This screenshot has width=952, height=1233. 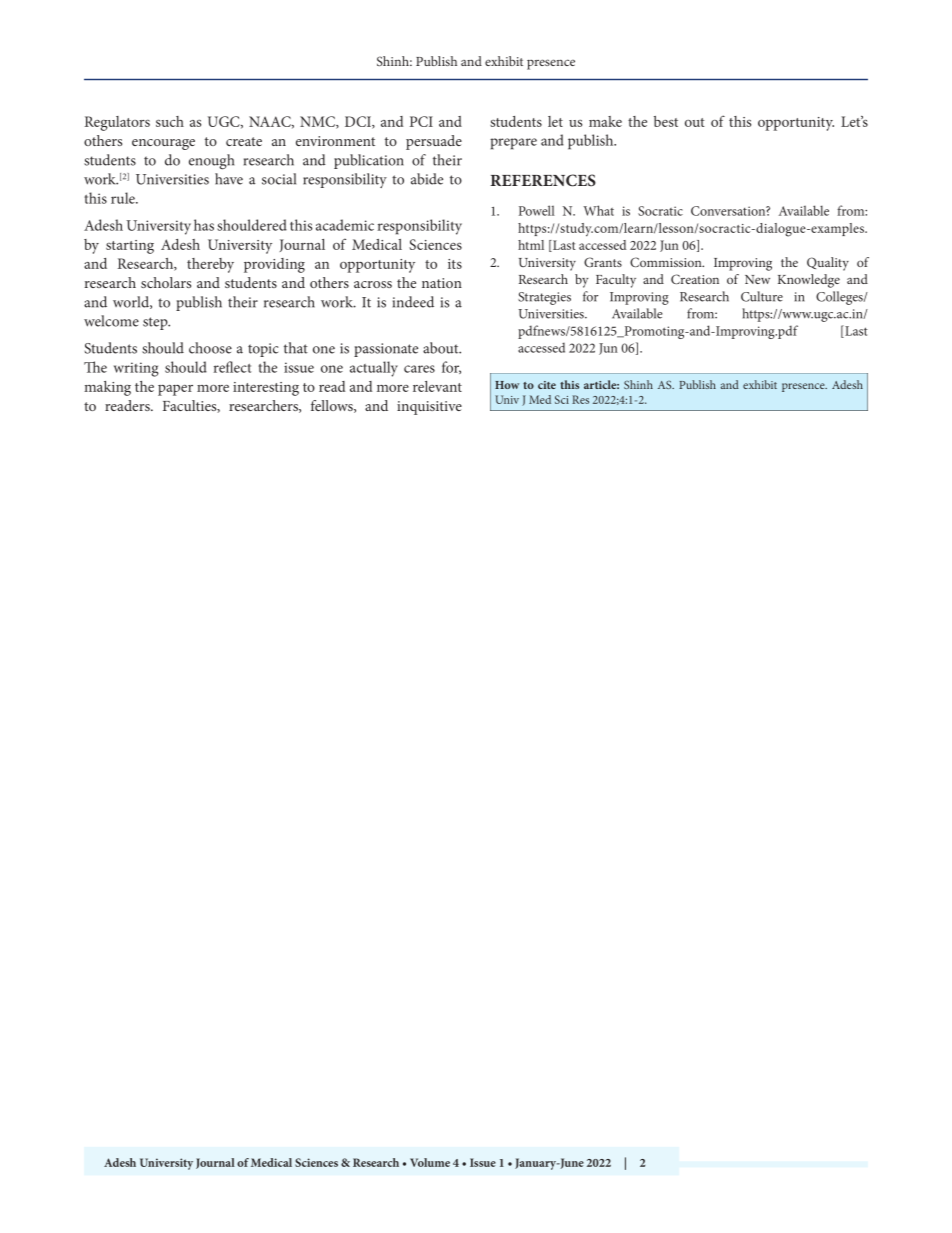 I want to click on relevant, so click(x=437, y=386).
